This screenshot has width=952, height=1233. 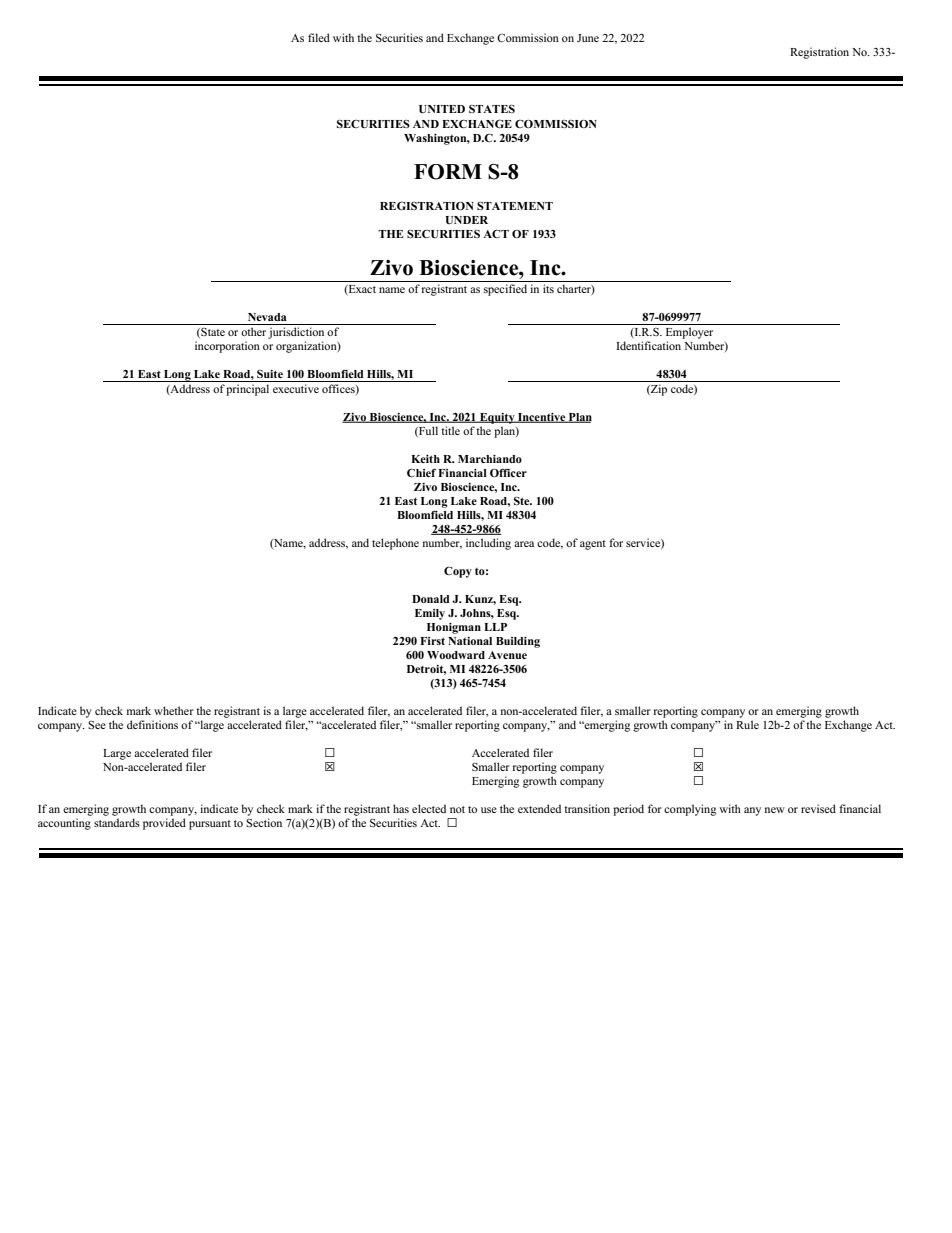 What do you see at coordinates (429, 808) in the screenshot?
I see `elected` at bounding box center [429, 808].
